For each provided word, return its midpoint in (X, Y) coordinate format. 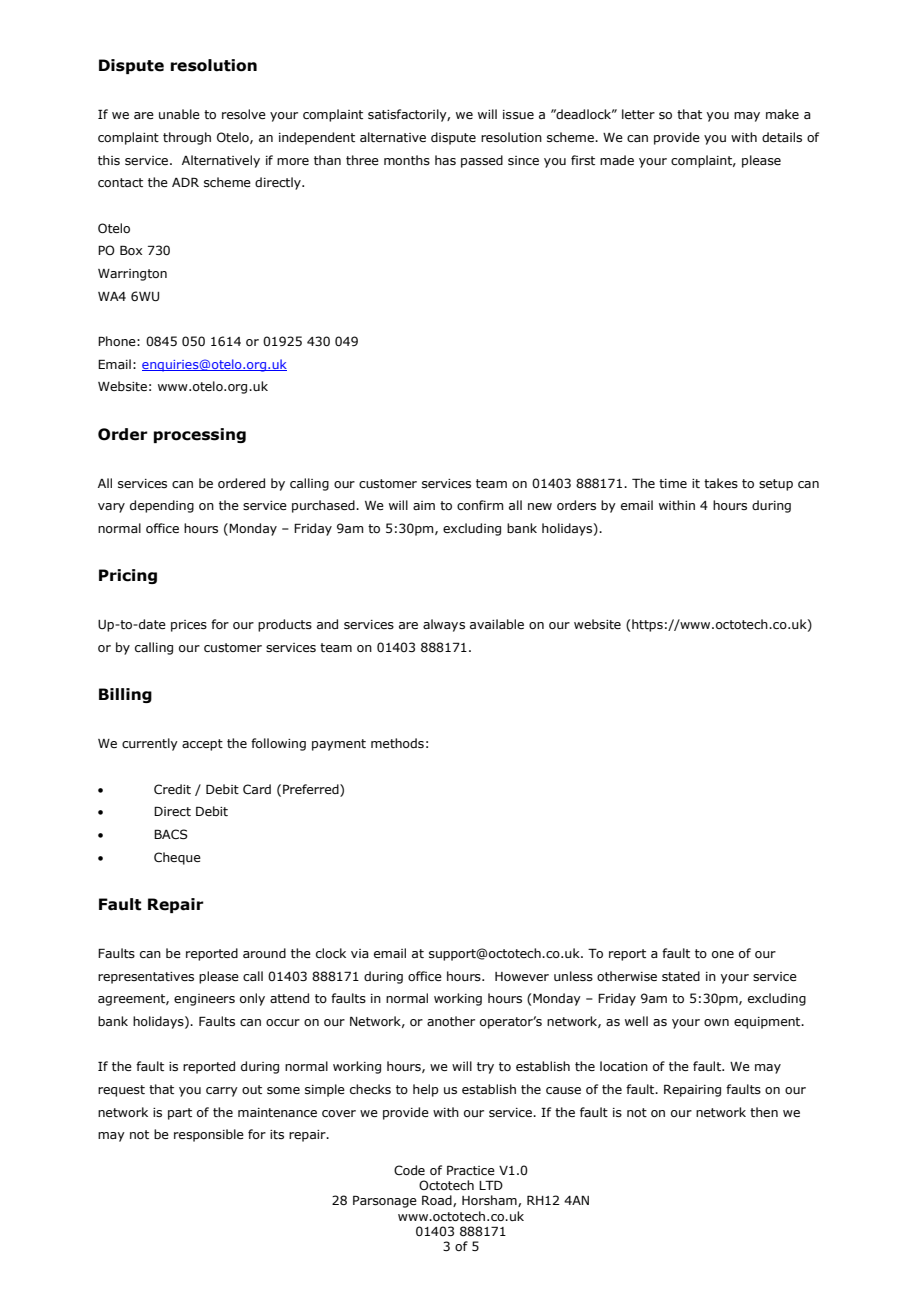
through (187, 138)
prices (189, 626)
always (444, 625)
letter (638, 114)
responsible (209, 1135)
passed (482, 161)
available (497, 624)
